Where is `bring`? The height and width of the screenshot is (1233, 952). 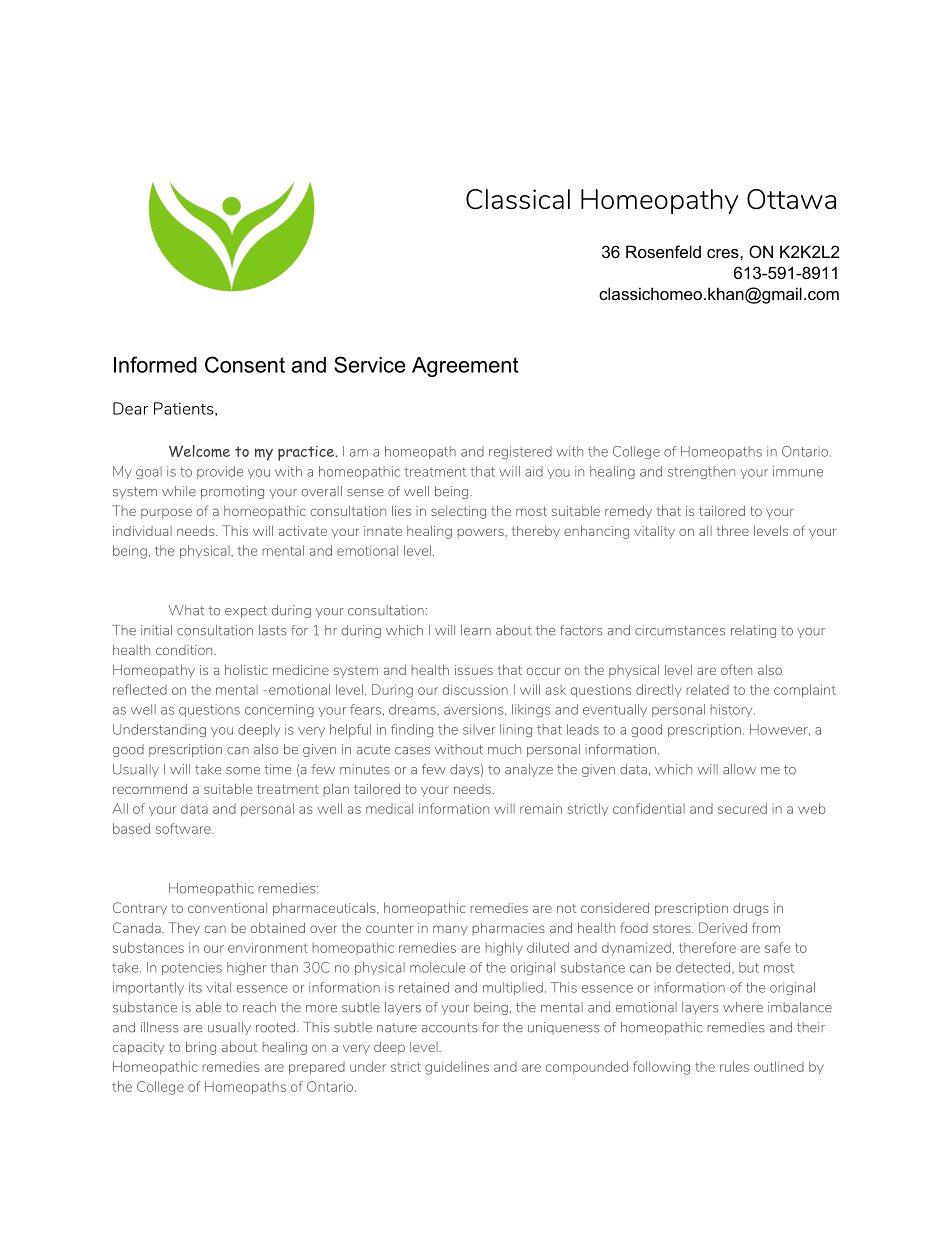
bring is located at coordinates (201, 1048).
